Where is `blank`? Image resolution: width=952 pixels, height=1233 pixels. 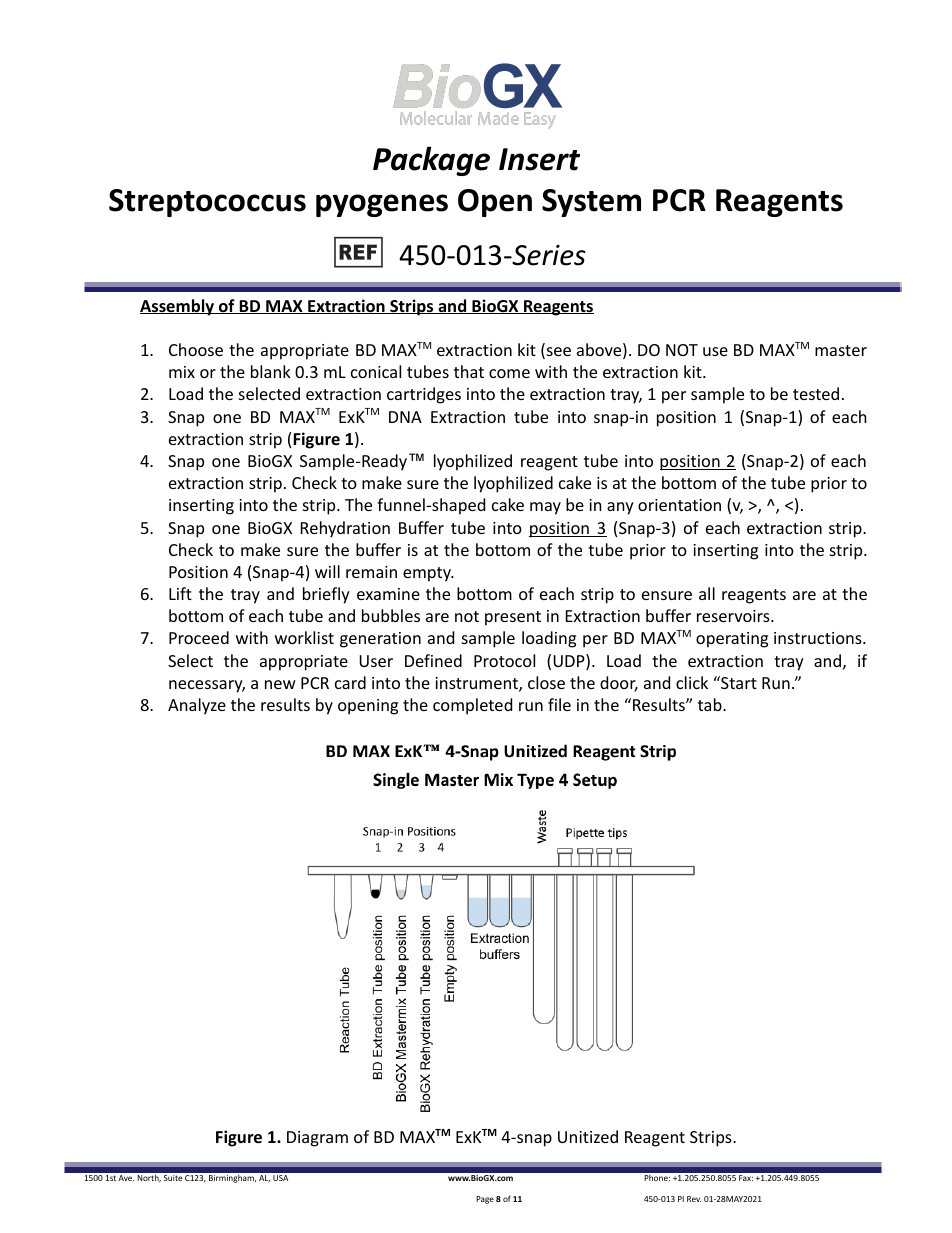
blank is located at coordinates (271, 371).
